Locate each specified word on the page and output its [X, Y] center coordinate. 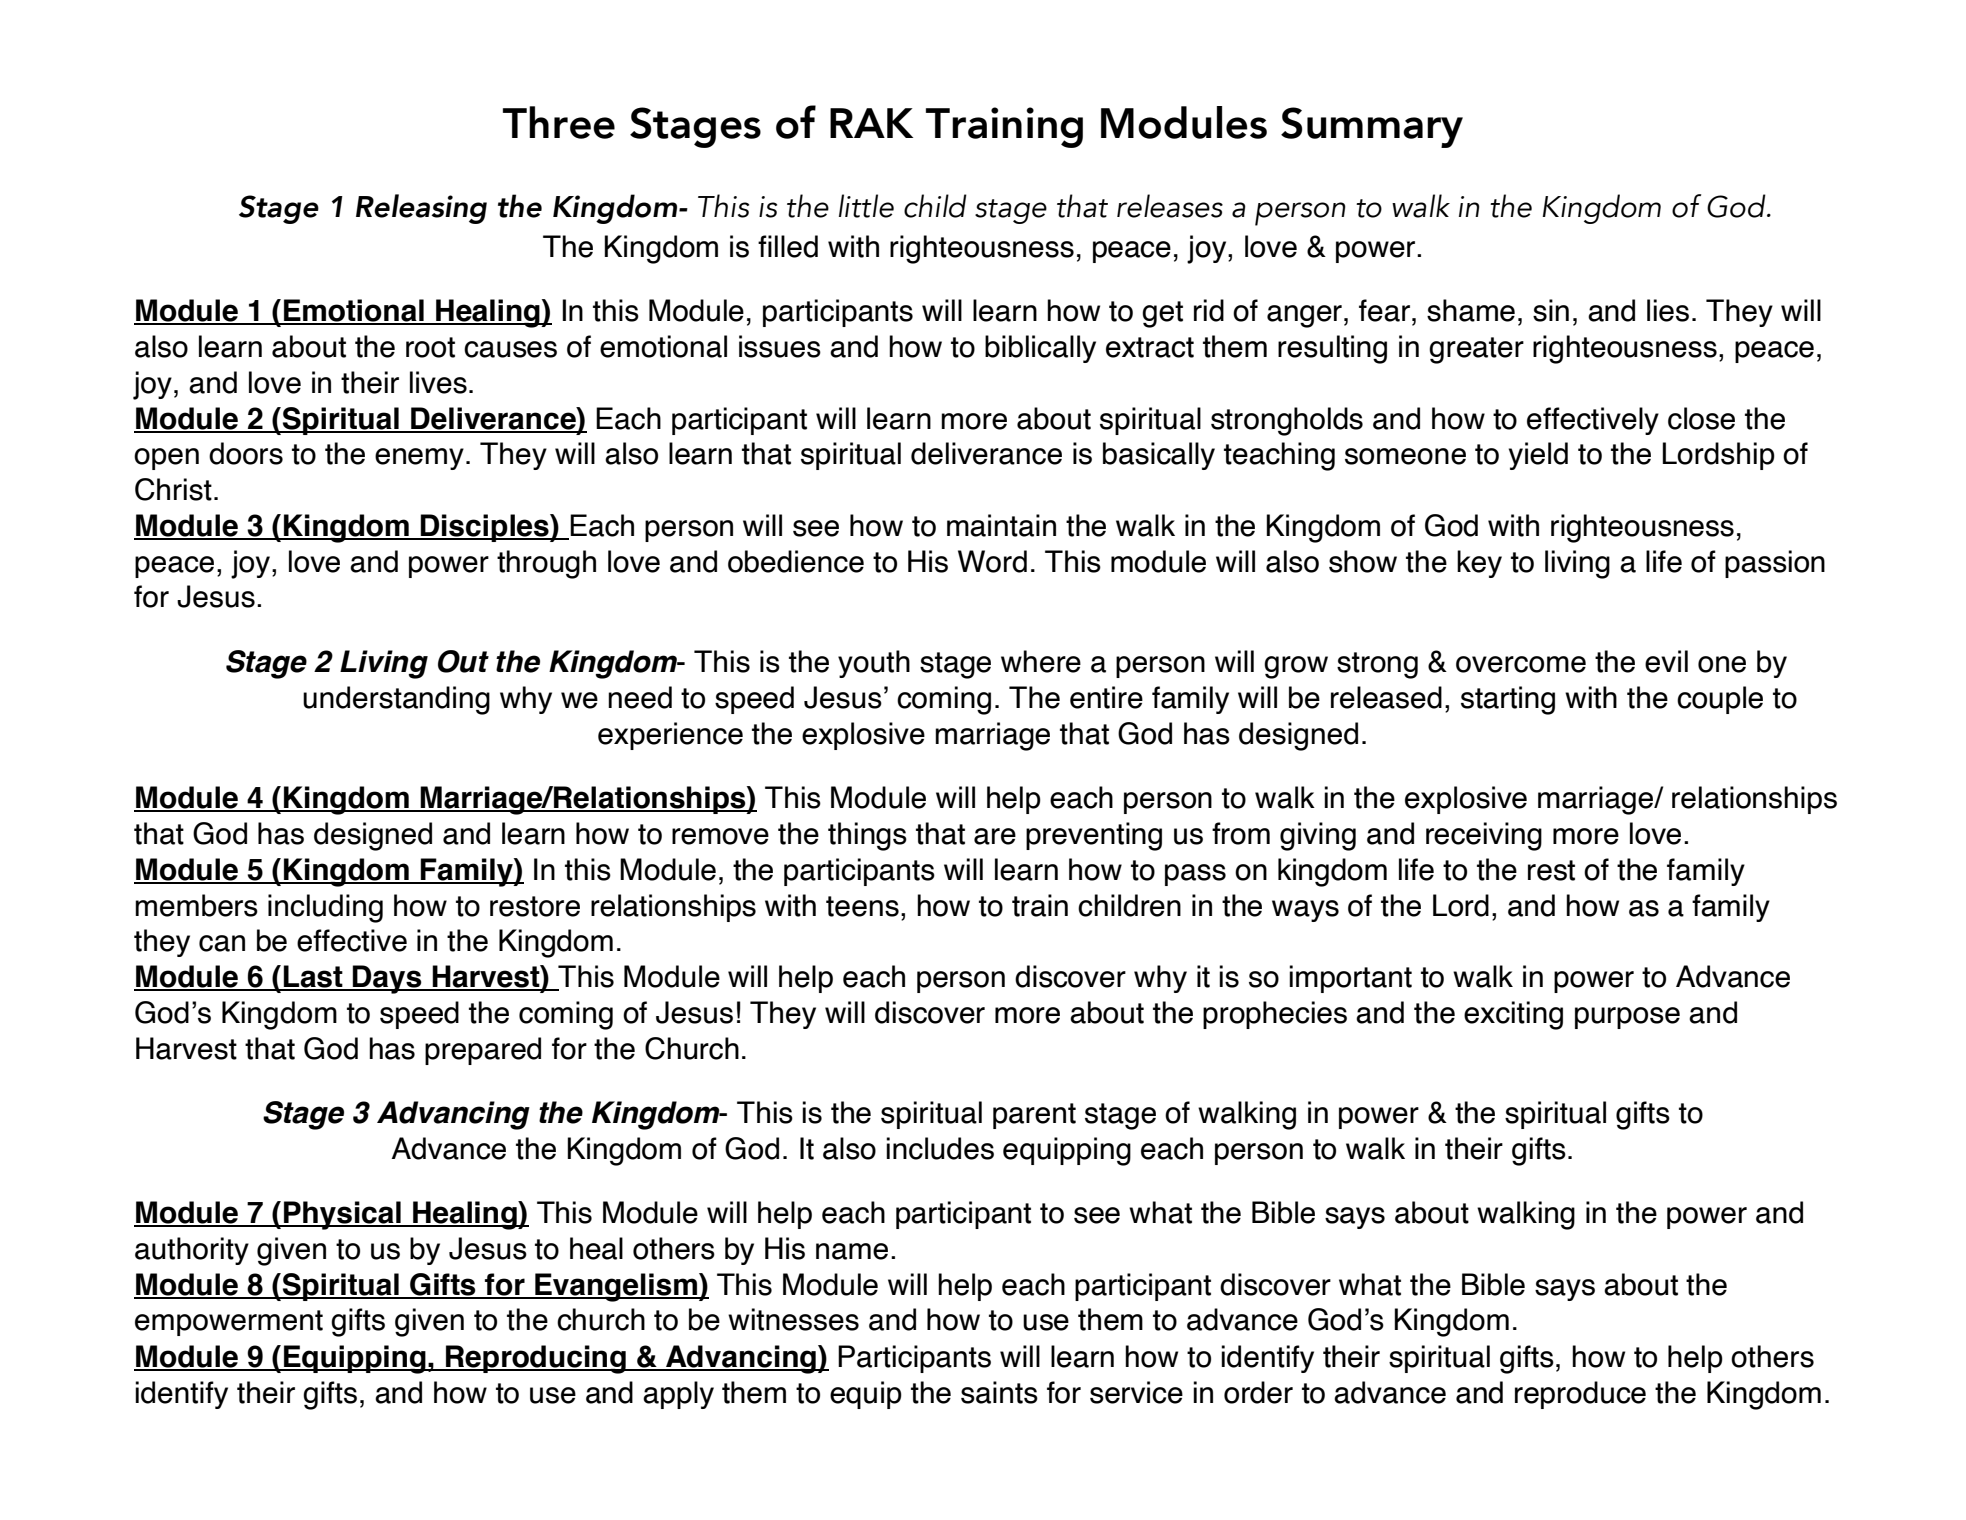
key [1479, 564]
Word [992, 561]
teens [862, 906]
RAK [871, 123]
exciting [1513, 1015]
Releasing [421, 209]
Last [313, 977]
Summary [1372, 127]
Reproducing [536, 1359]
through [546, 564]
